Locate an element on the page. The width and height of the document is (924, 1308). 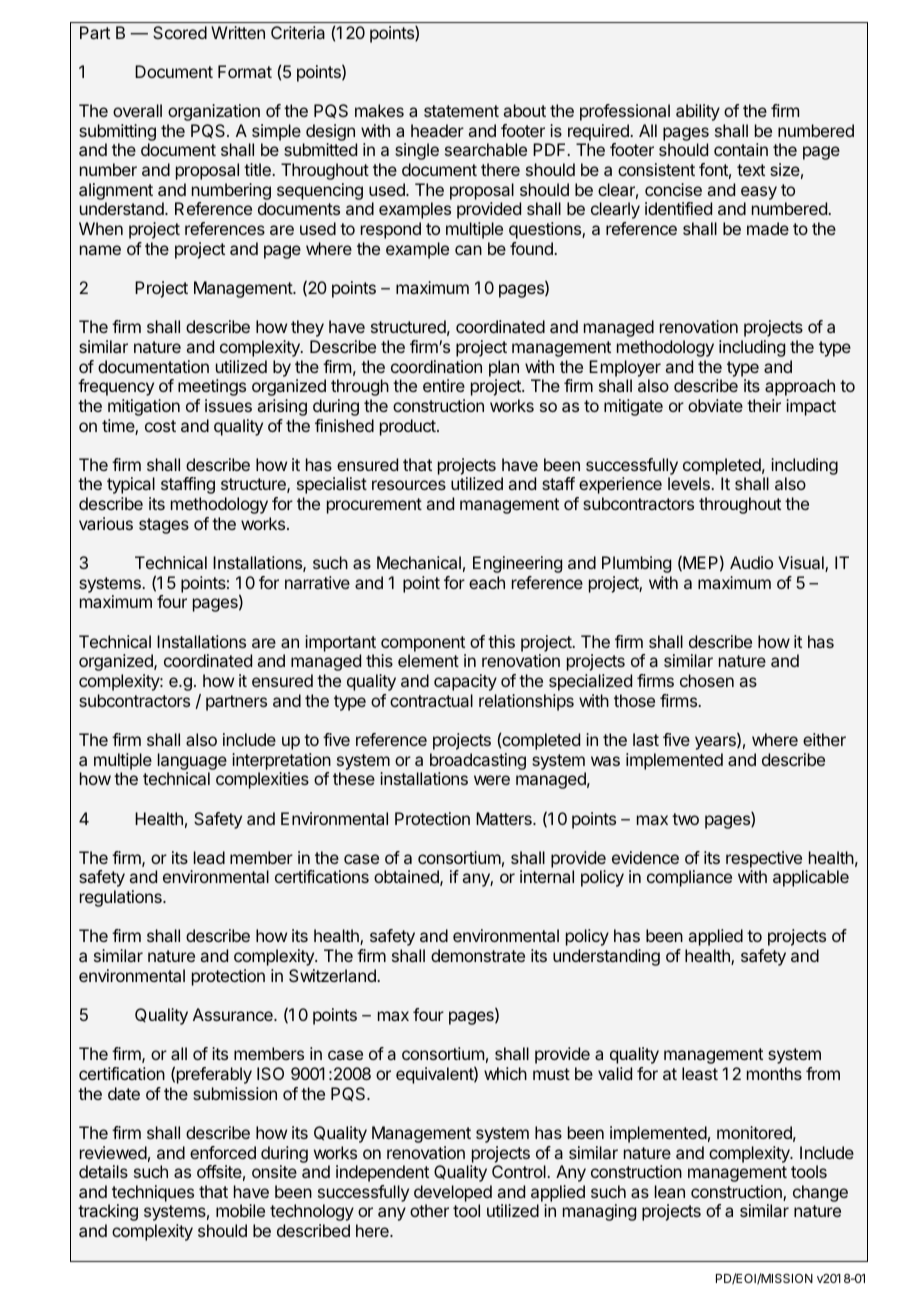
Assurance is located at coordinates (234, 1014).
